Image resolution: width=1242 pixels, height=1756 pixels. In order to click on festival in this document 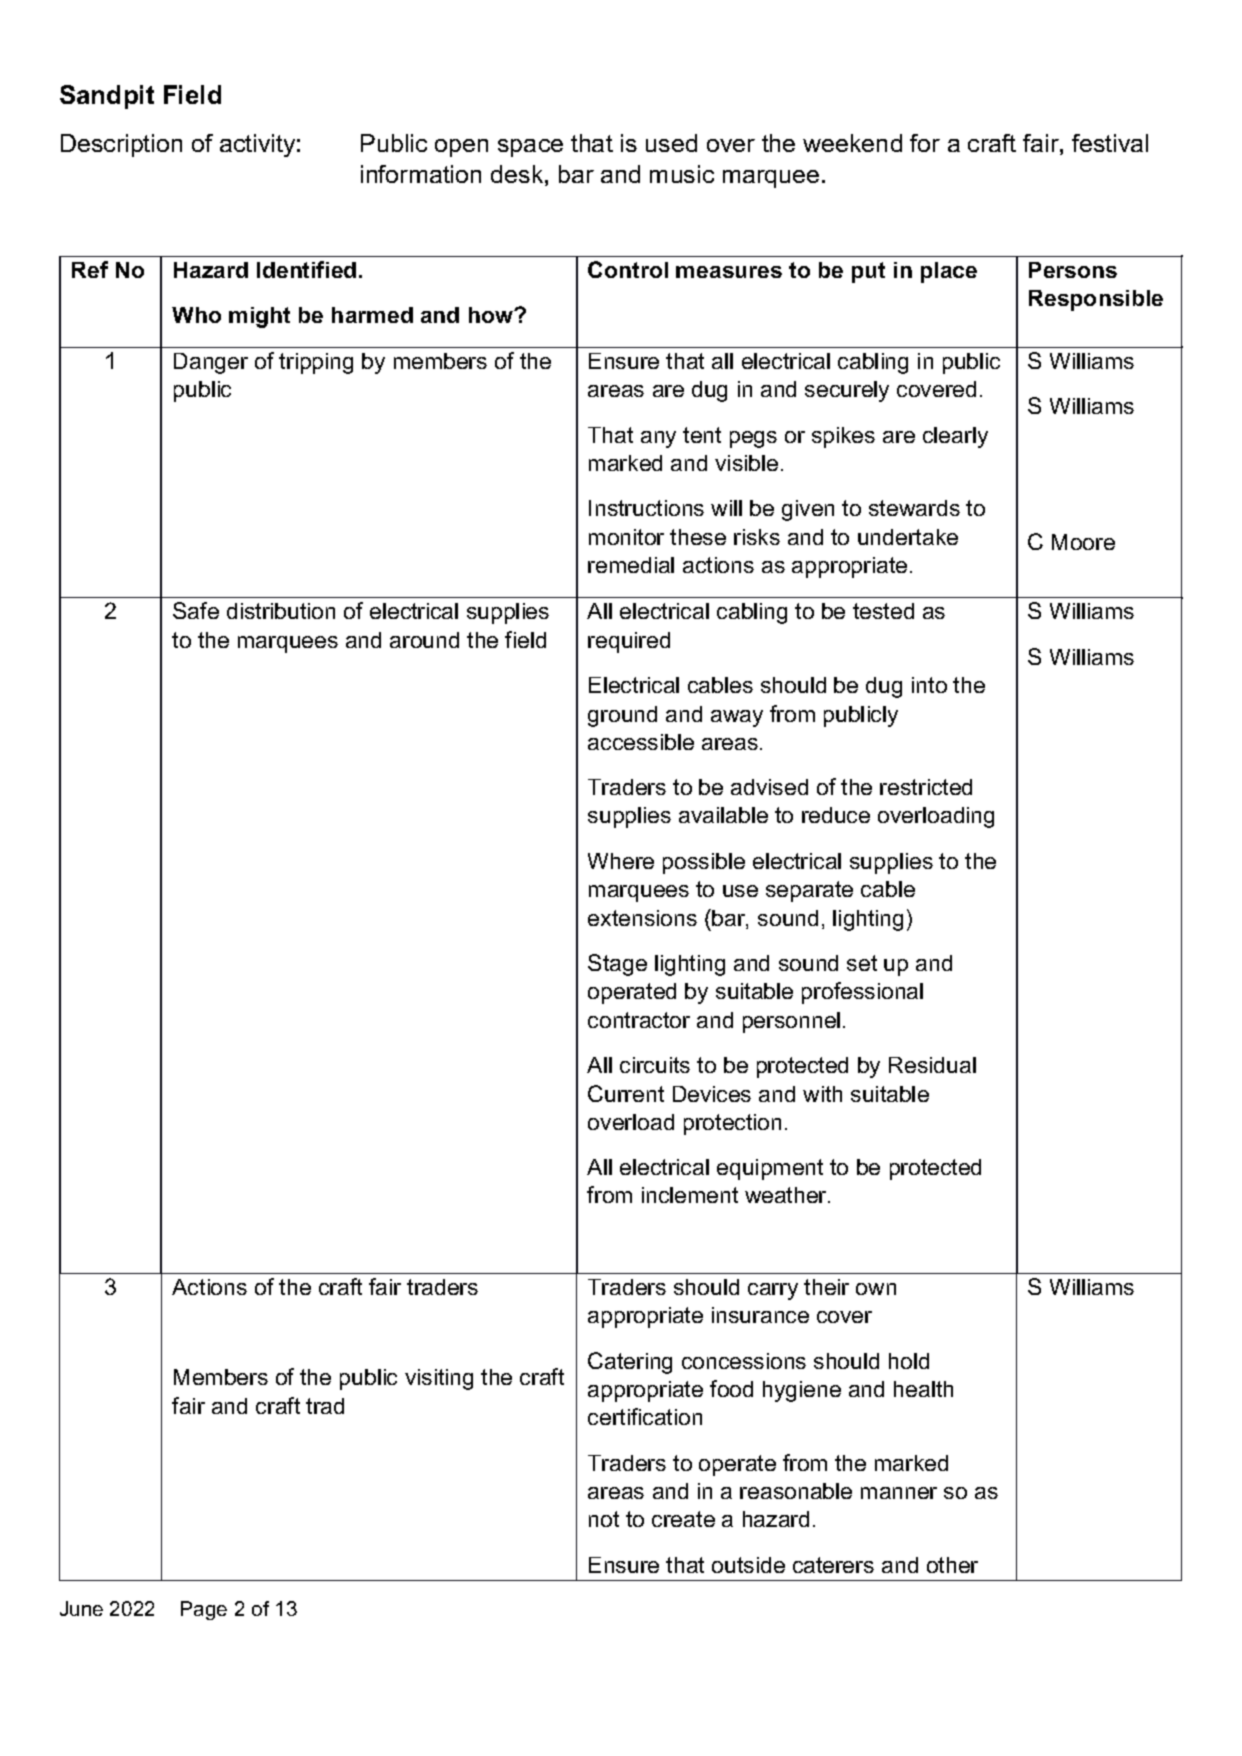, I will do `click(1110, 143)`.
